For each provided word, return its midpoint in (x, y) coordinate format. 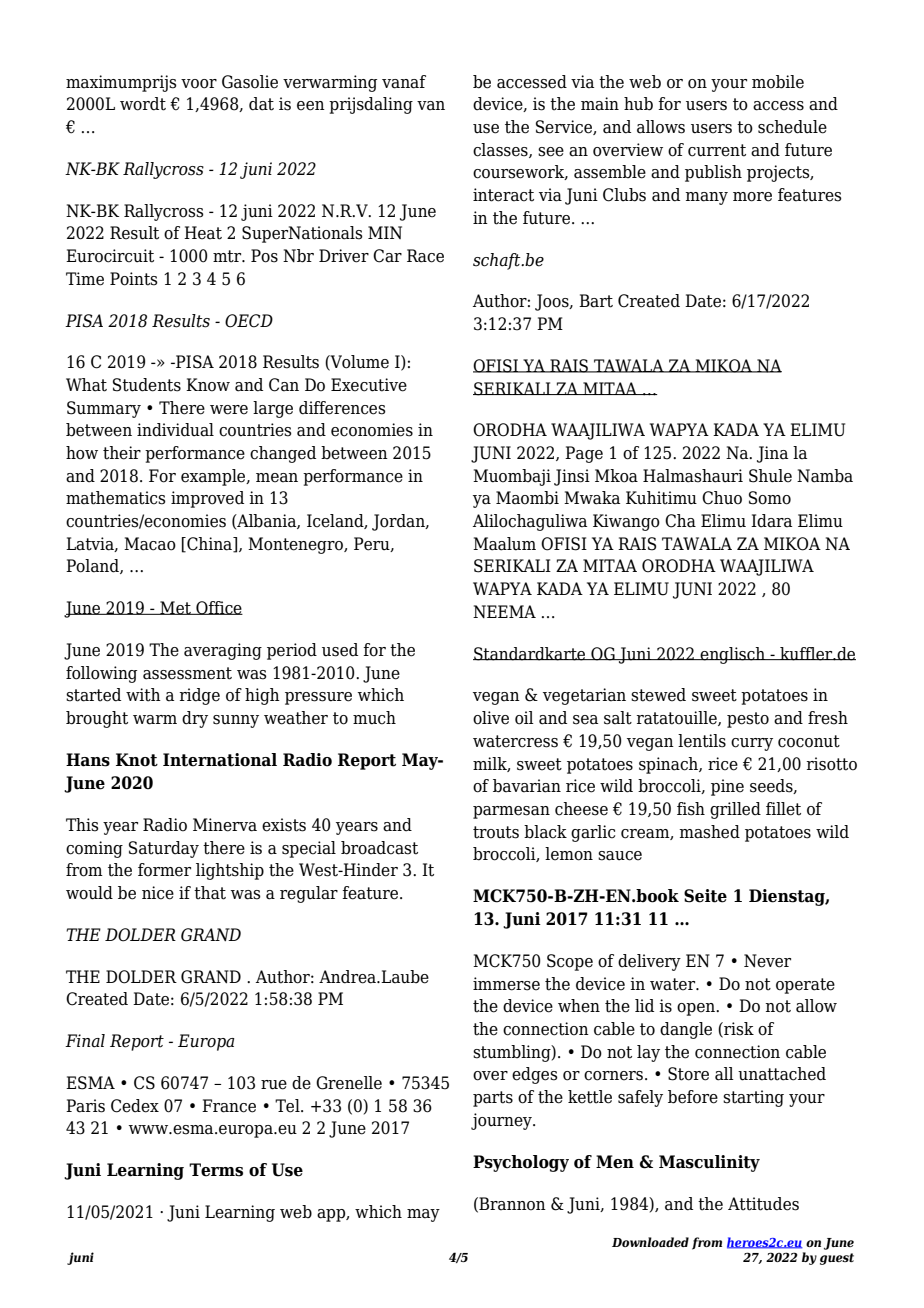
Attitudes (763, 1204)
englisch (733, 655)
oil (524, 718)
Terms (216, 1170)
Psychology (521, 1163)
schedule (792, 127)
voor (199, 84)
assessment (187, 673)
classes (501, 150)
